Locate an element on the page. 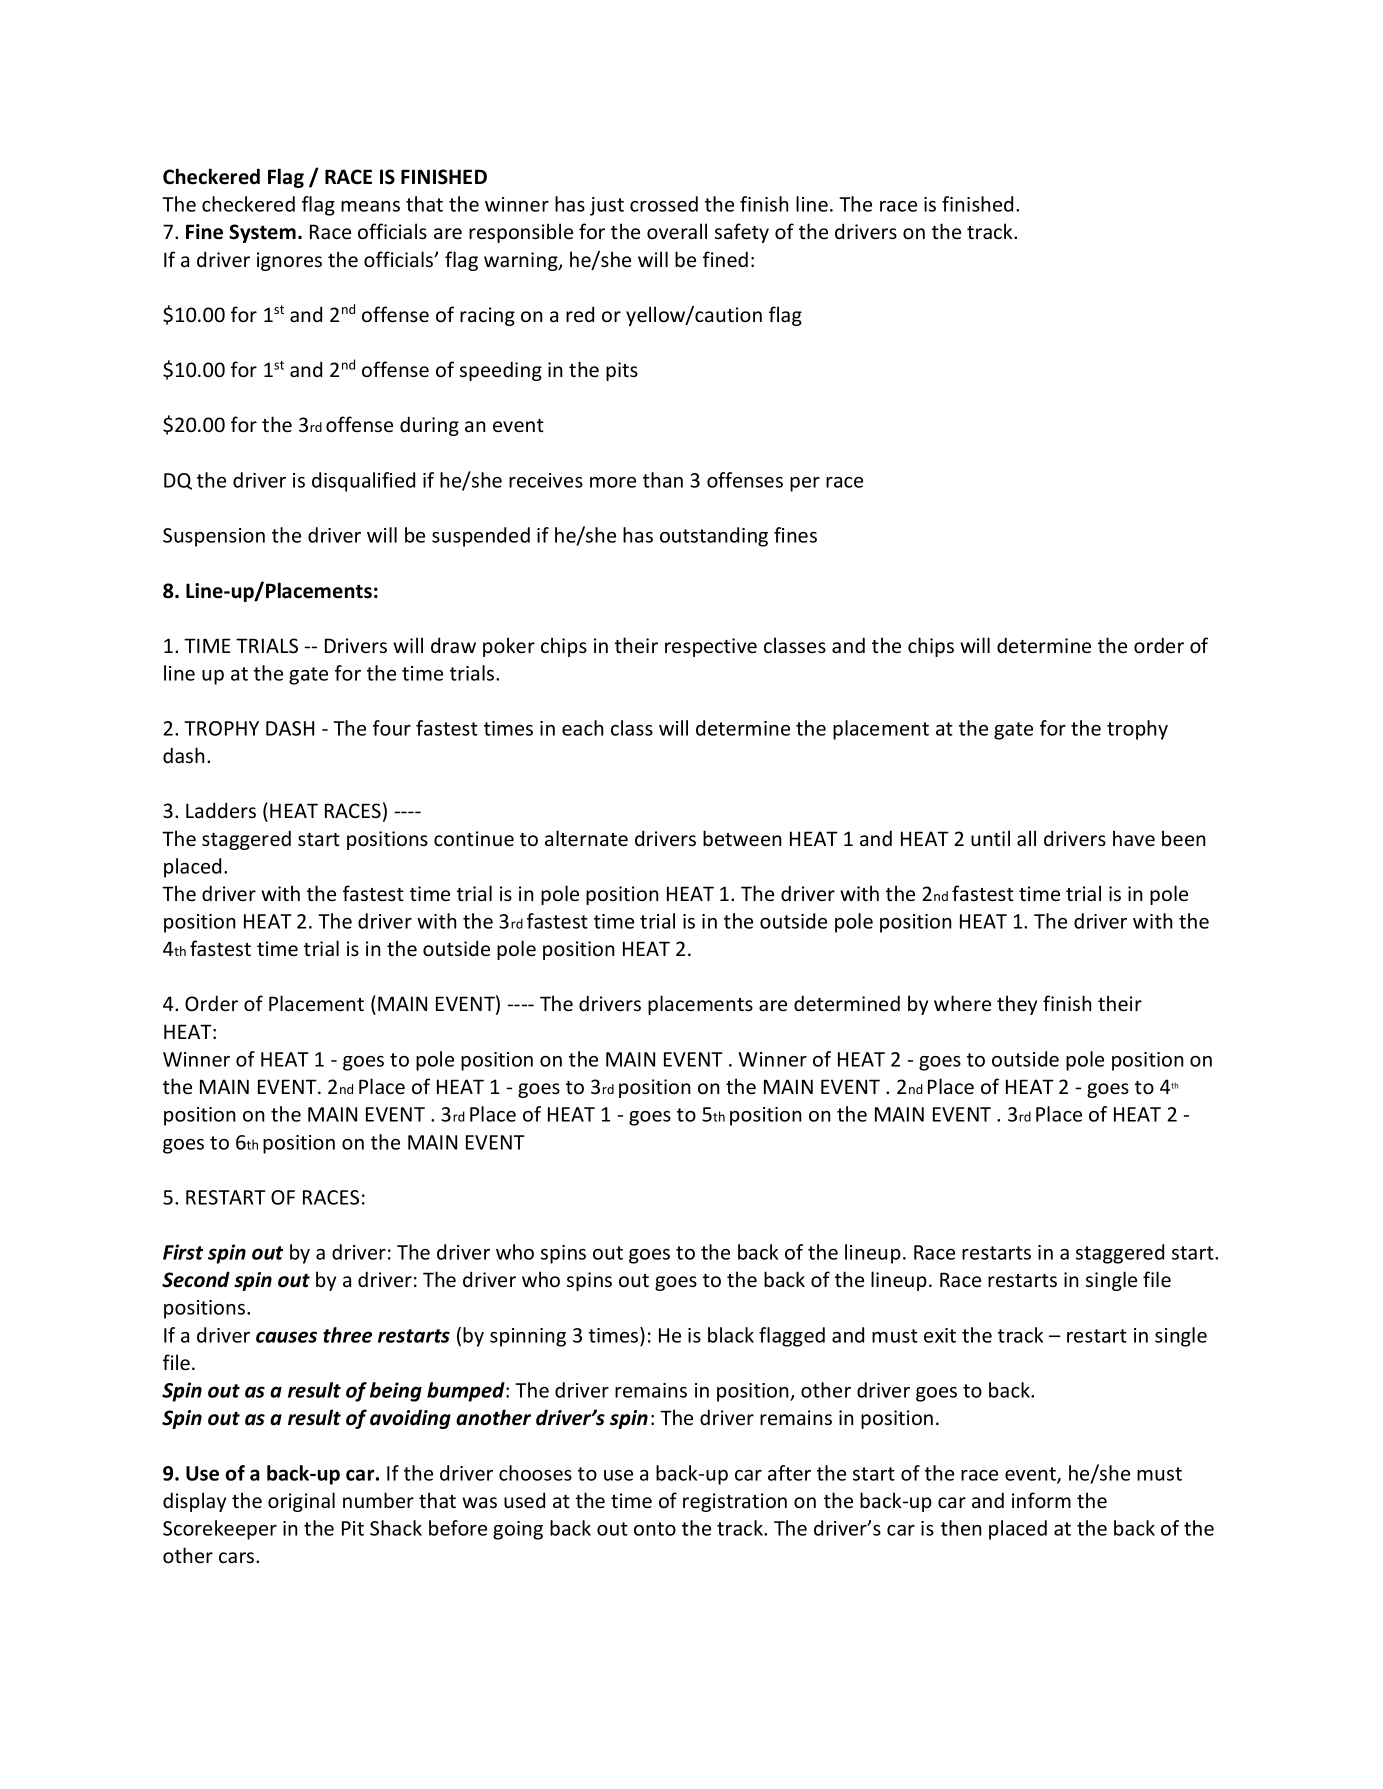  original is located at coordinates (301, 1502).
